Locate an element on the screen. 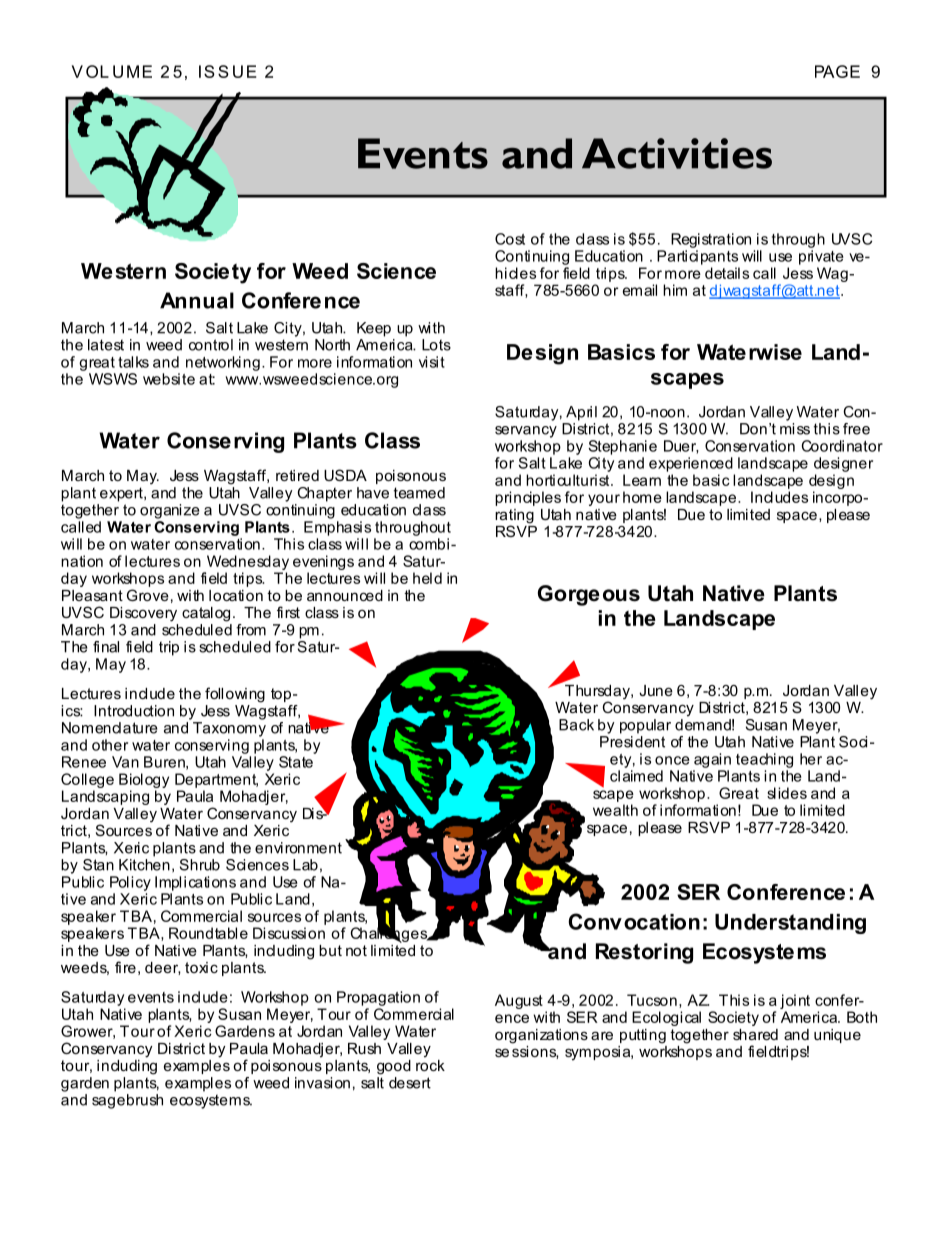  deer is located at coordinates (162, 968).
